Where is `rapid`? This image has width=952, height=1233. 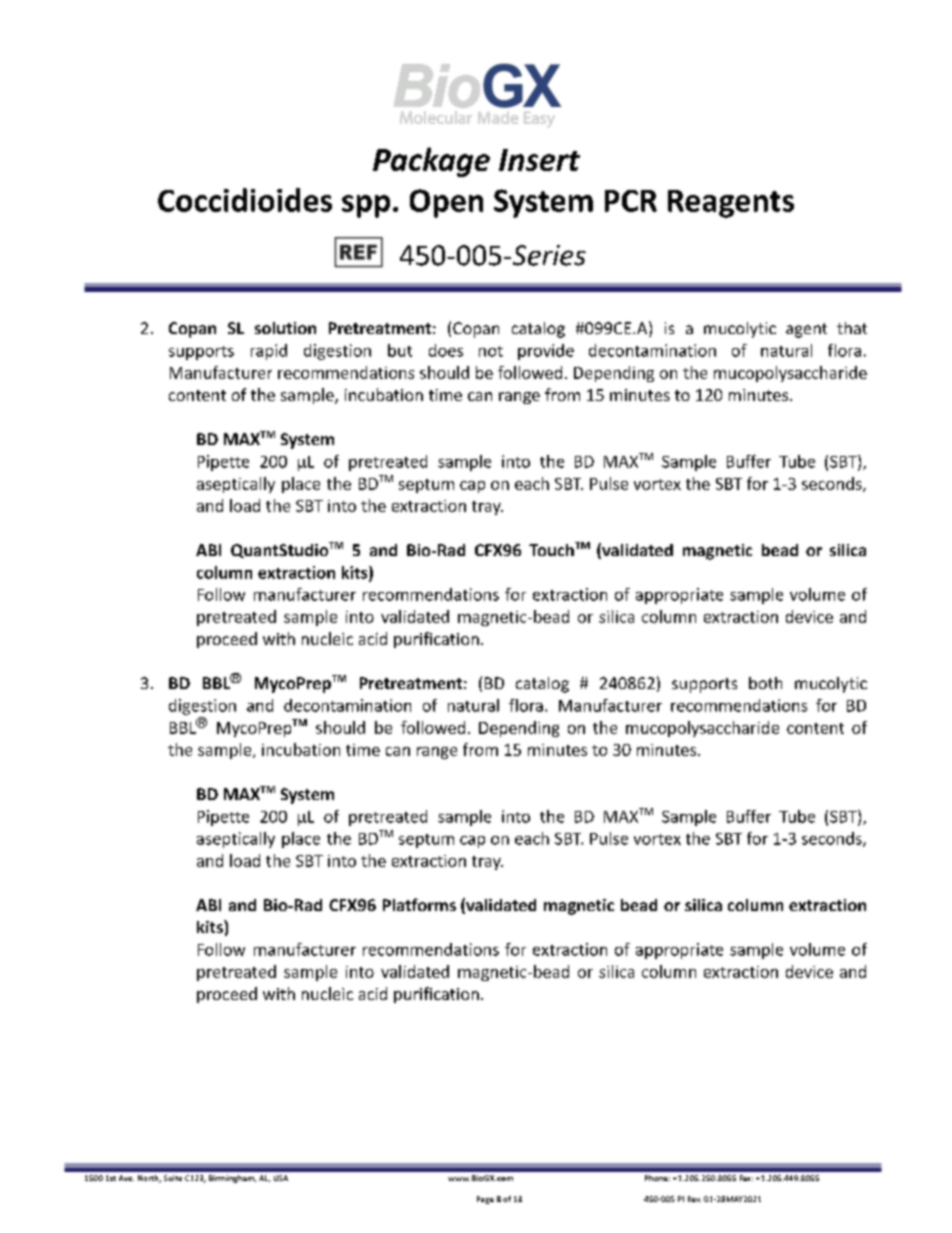 rapid is located at coordinates (269, 352).
